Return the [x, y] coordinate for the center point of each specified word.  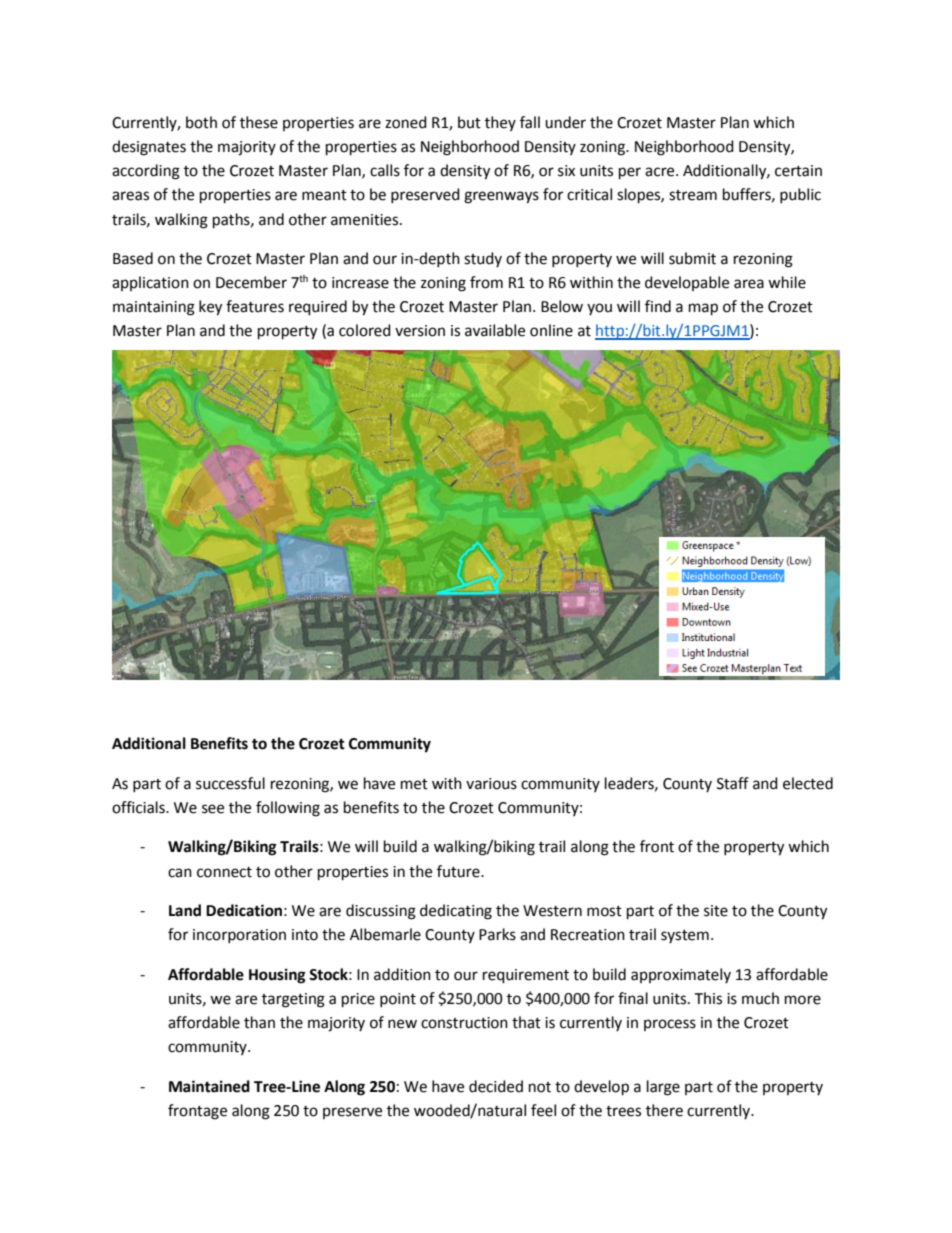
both [201, 122]
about [262, 640]
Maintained [209, 1086]
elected [808, 783]
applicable [303, 667]
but [469, 122]
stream [693, 195]
